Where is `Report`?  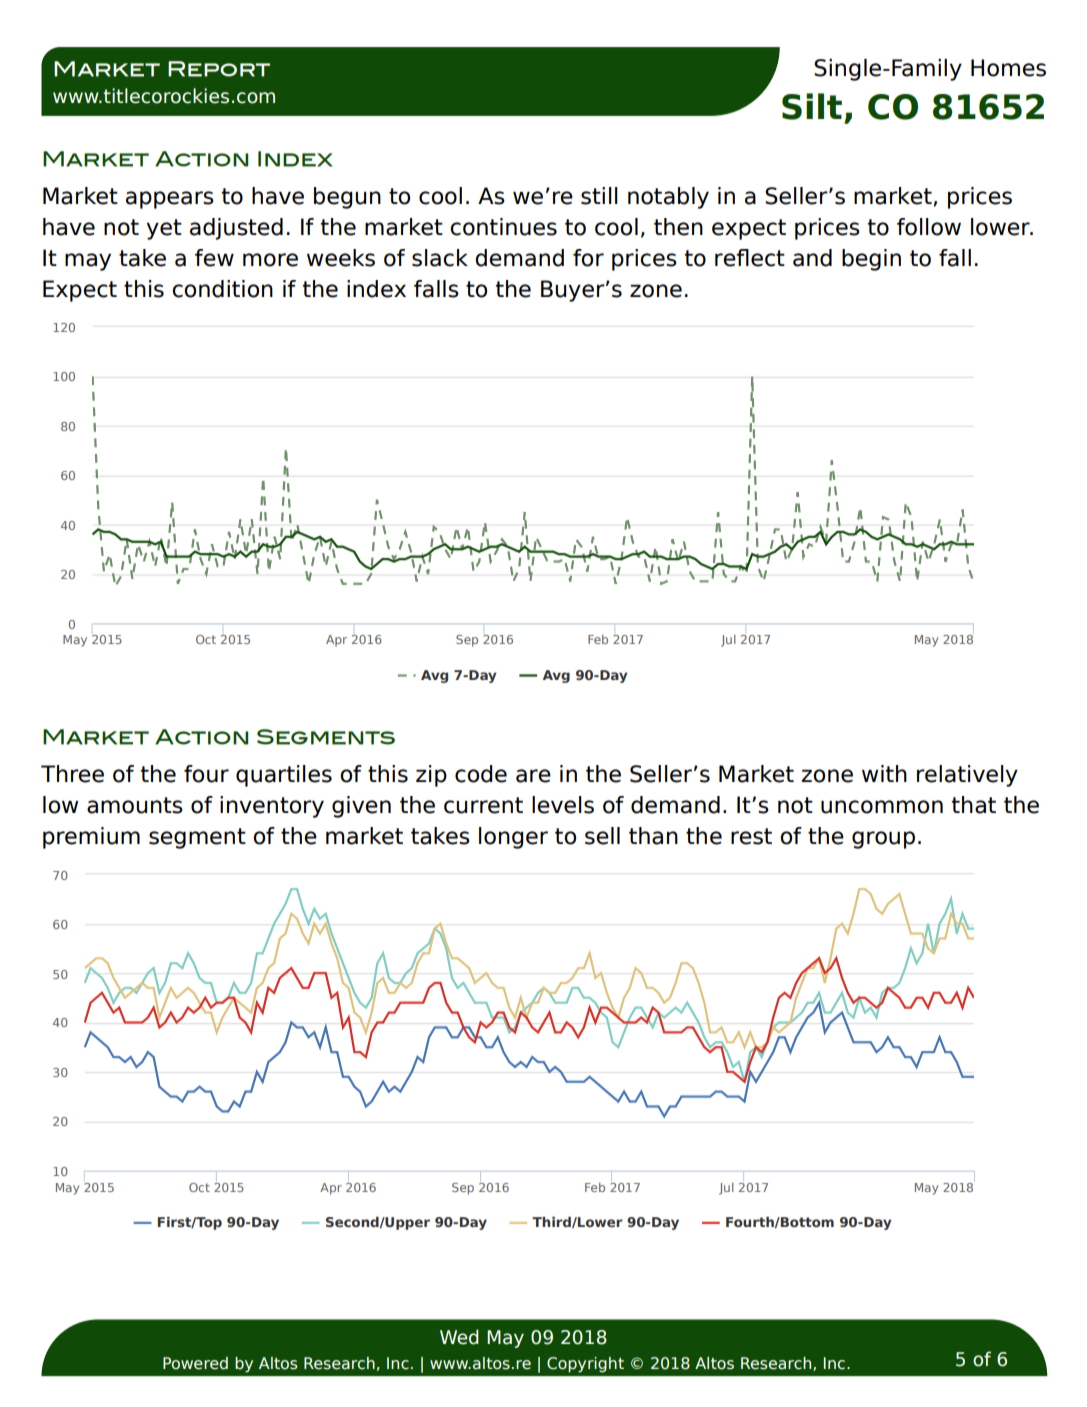
Report is located at coordinates (219, 69).
